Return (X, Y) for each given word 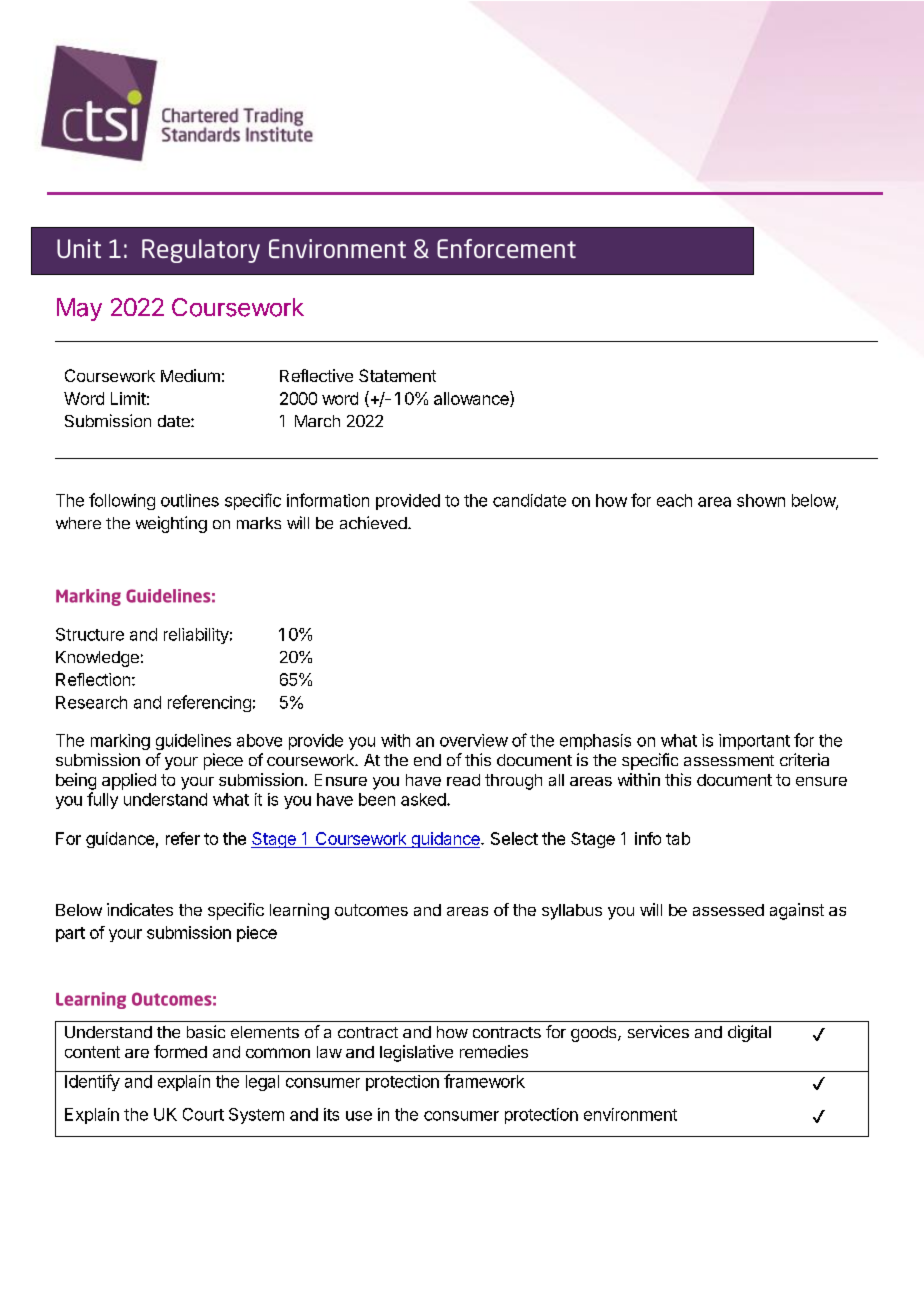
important (754, 742)
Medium (190, 375)
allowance (472, 399)
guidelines (193, 742)
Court (203, 1114)
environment (630, 1114)
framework (484, 1081)
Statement (397, 375)
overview (474, 740)
